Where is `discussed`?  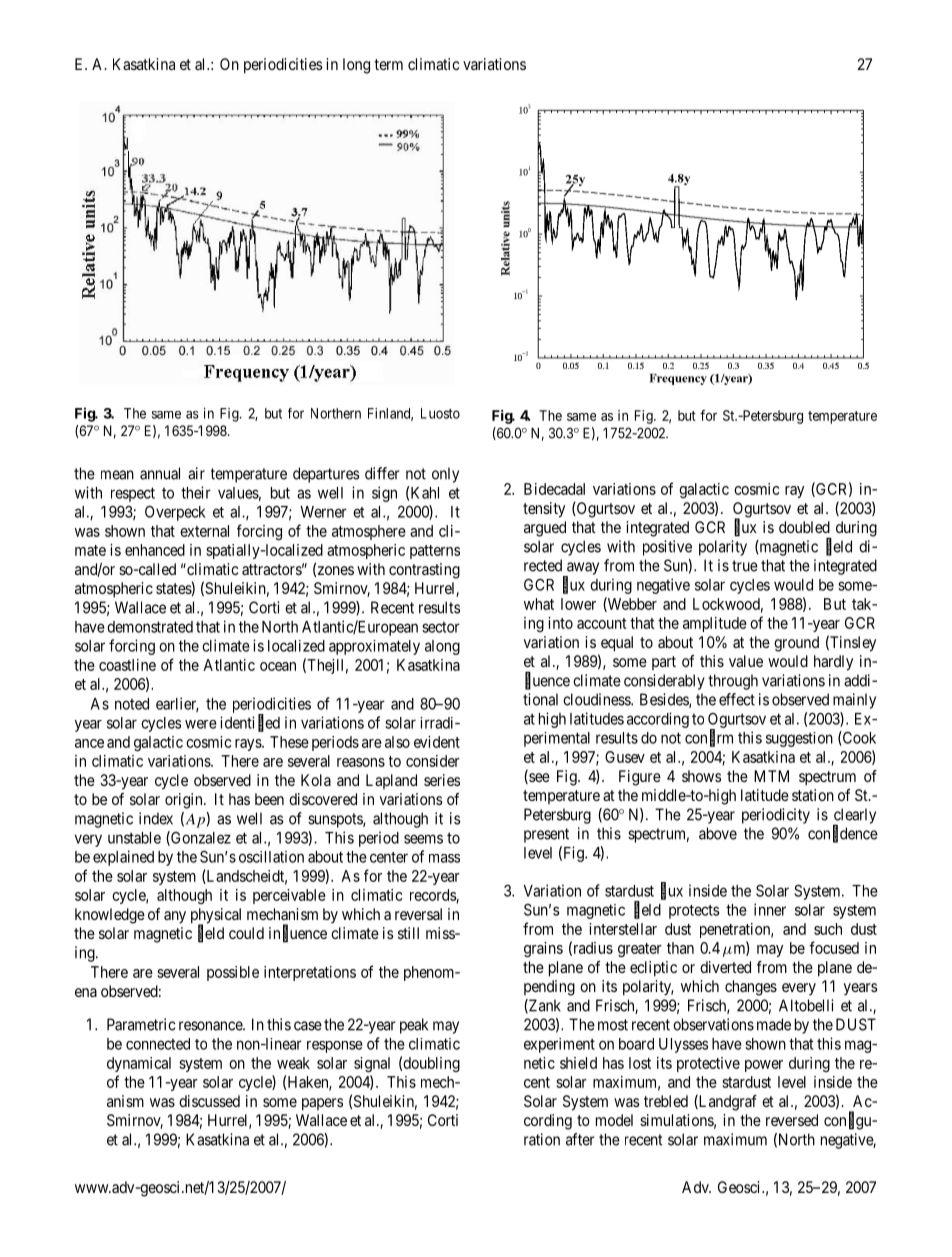 discussed is located at coordinates (209, 1101).
